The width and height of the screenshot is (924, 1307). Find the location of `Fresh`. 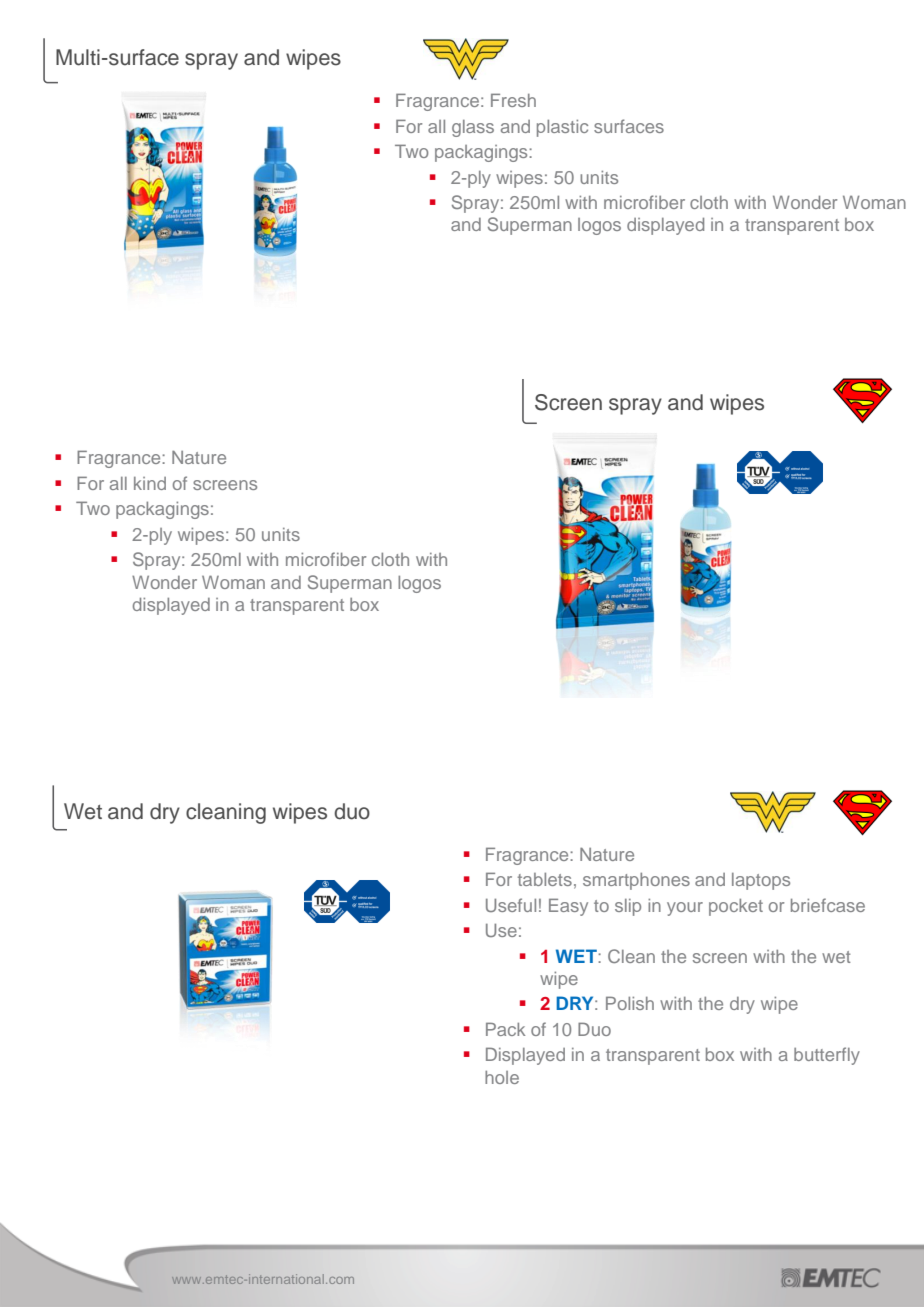

Fresh is located at coordinates (513, 100).
